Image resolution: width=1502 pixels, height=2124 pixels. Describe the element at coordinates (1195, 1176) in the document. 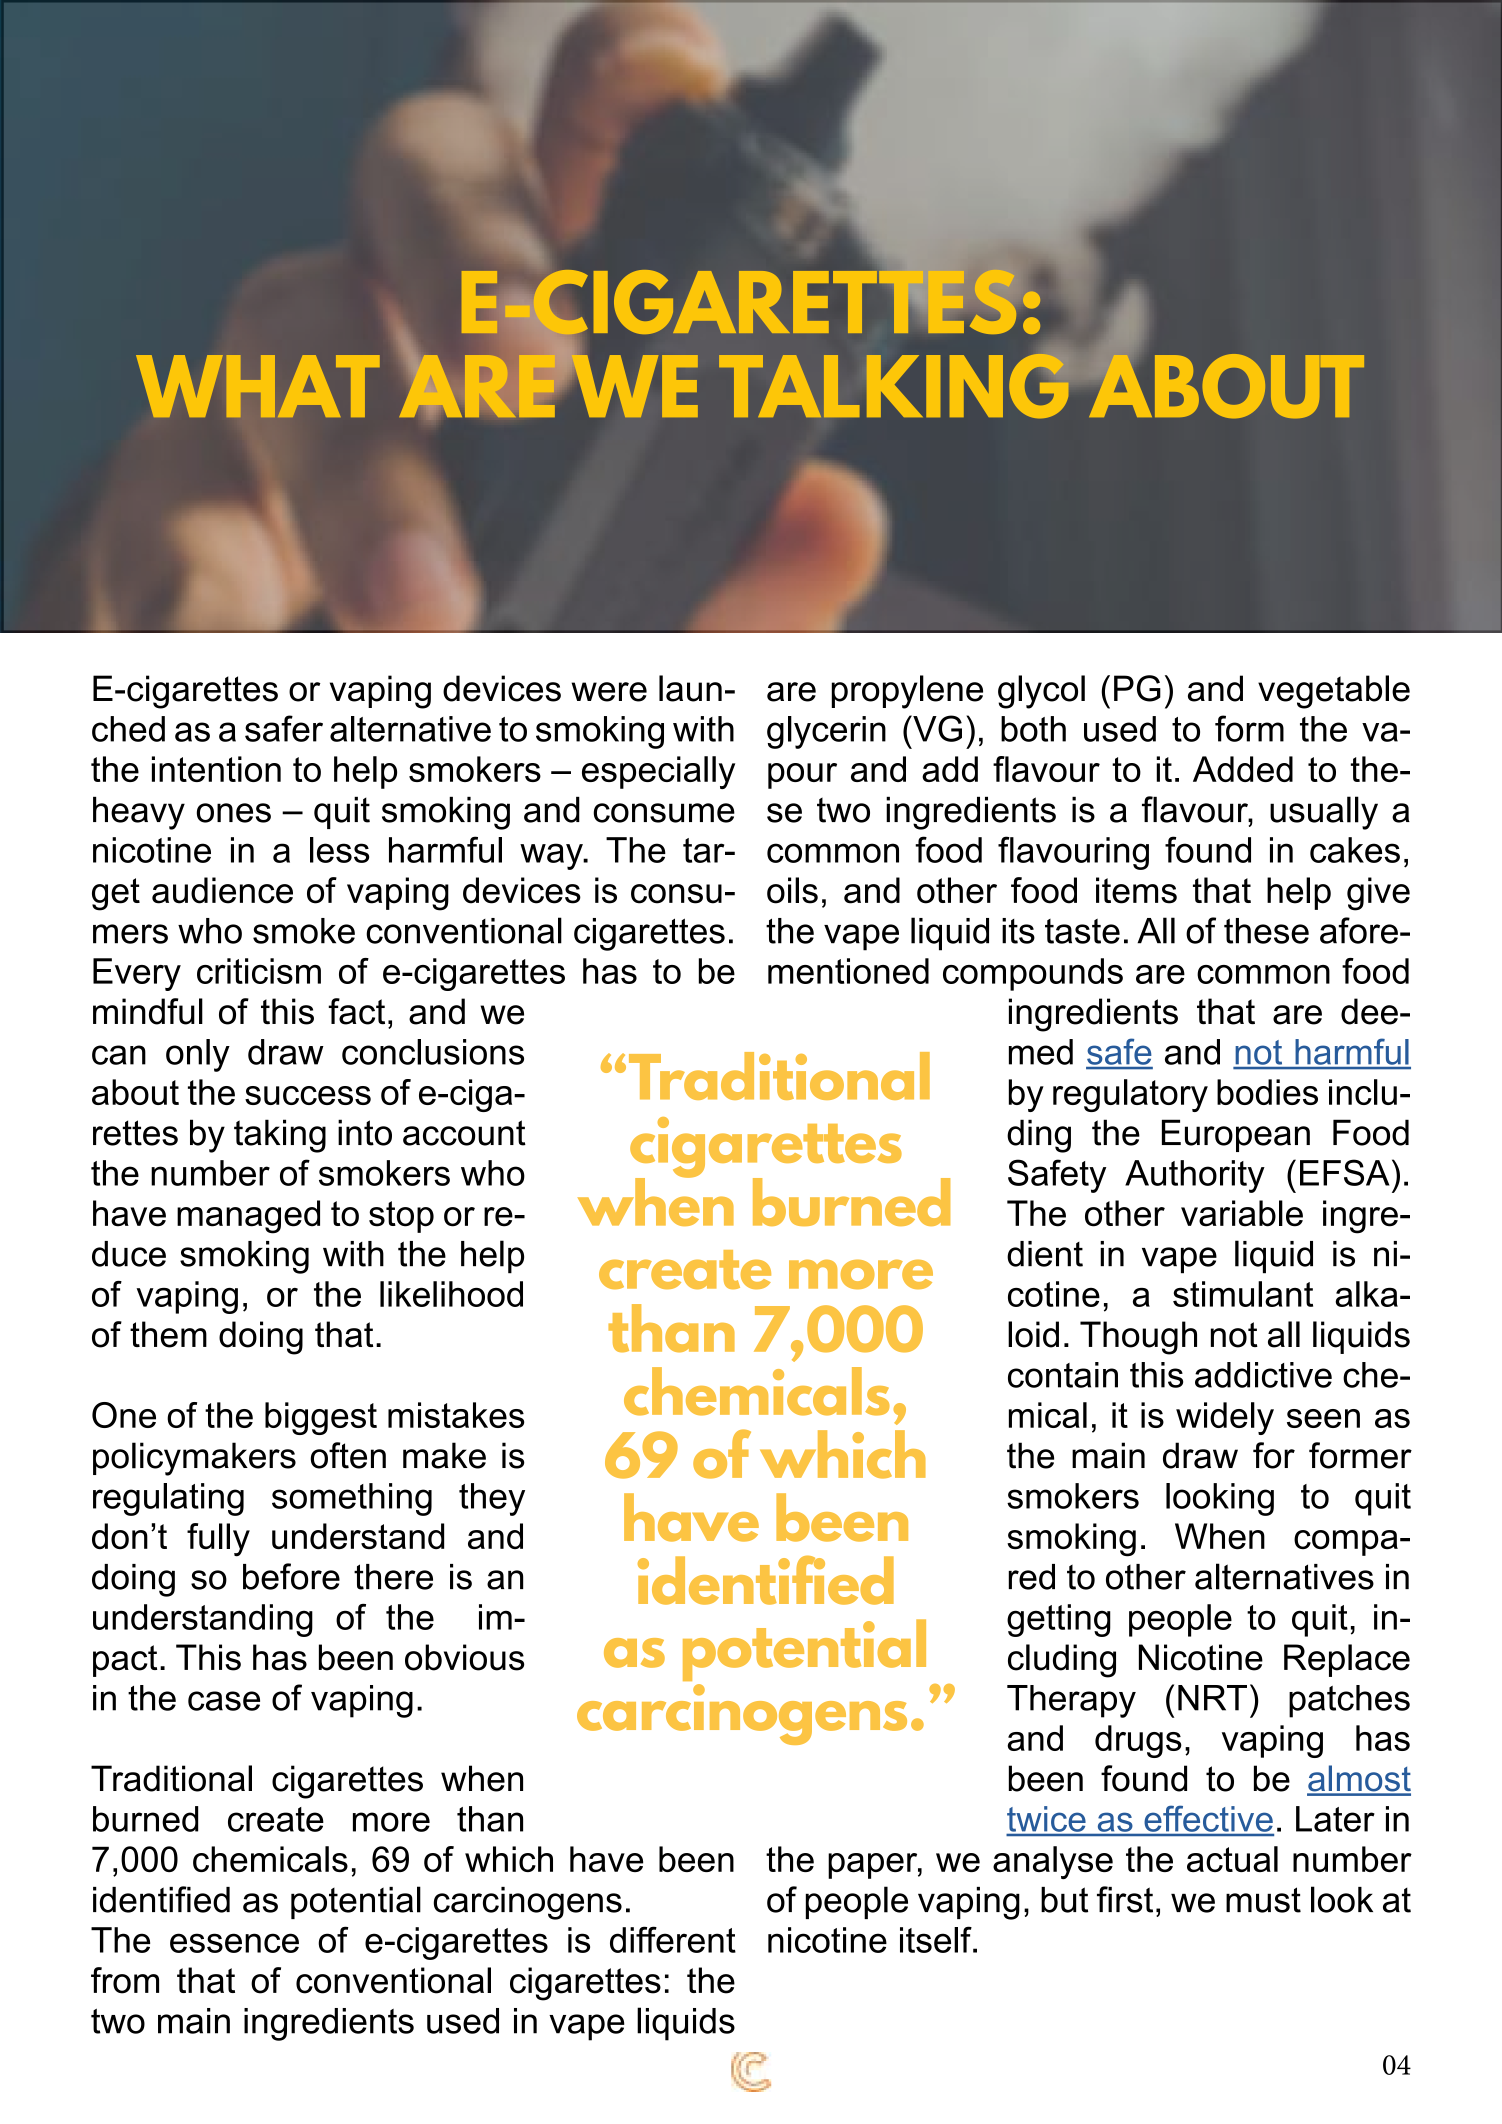

I see `Authority` at that location.
